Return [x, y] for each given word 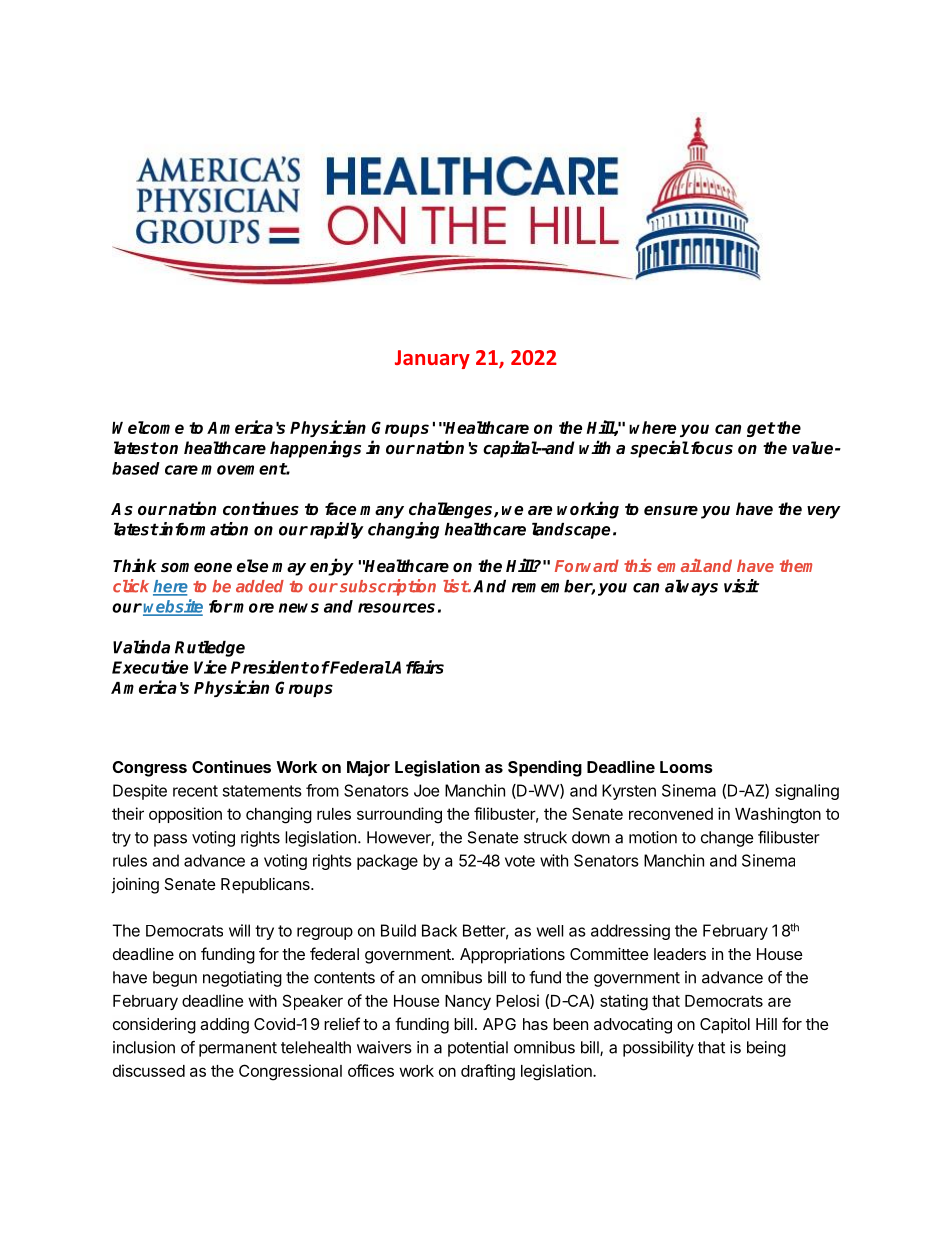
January [432, 359]
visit [741, 586]
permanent [238, 1049]
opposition [185, 815]
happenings [315, 449]
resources [396, 608]
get [761, 429]
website [173, 607]
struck [545, 837]
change [727, 839]
